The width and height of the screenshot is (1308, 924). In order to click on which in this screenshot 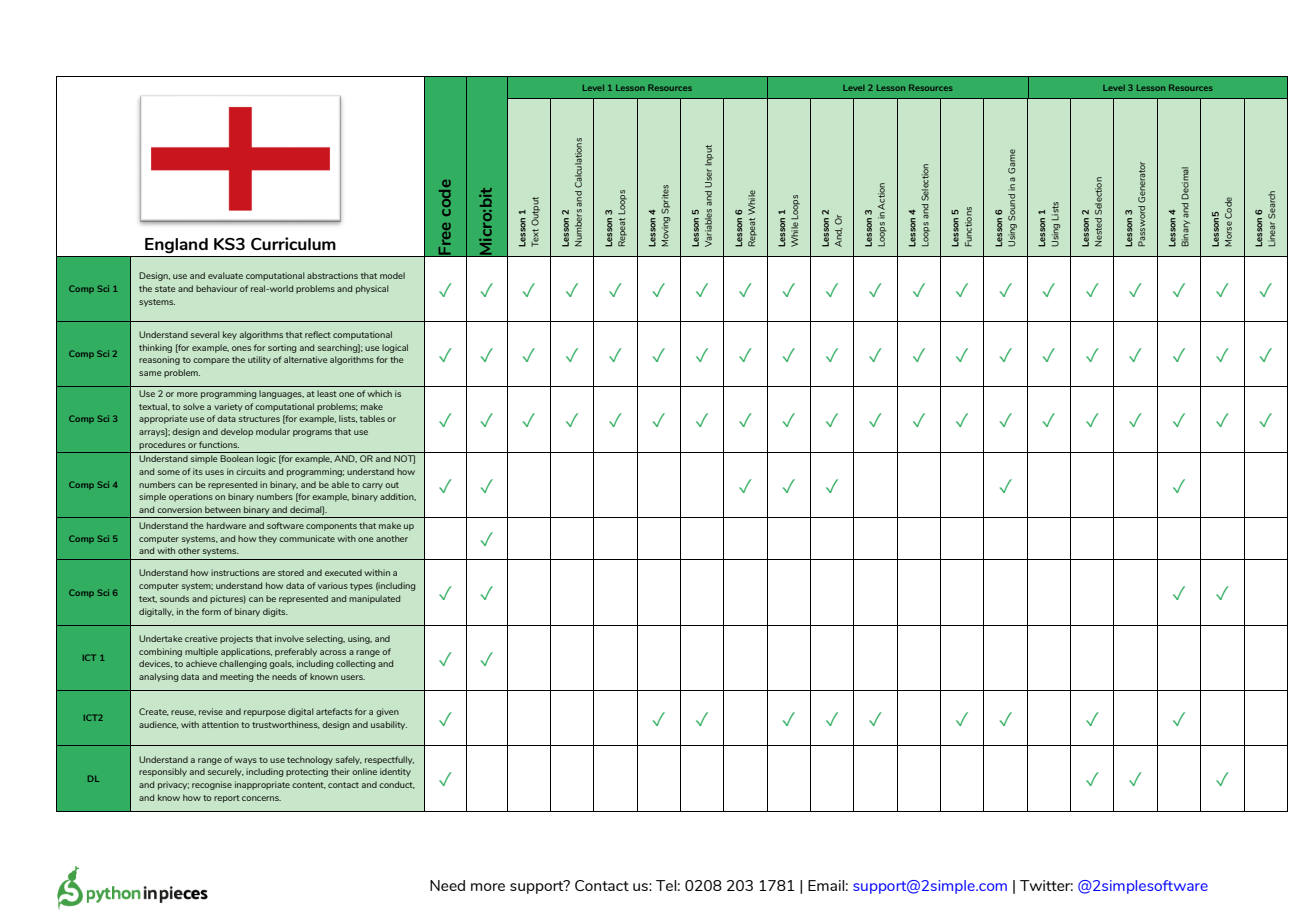, I will do `click(379, 393)`.
